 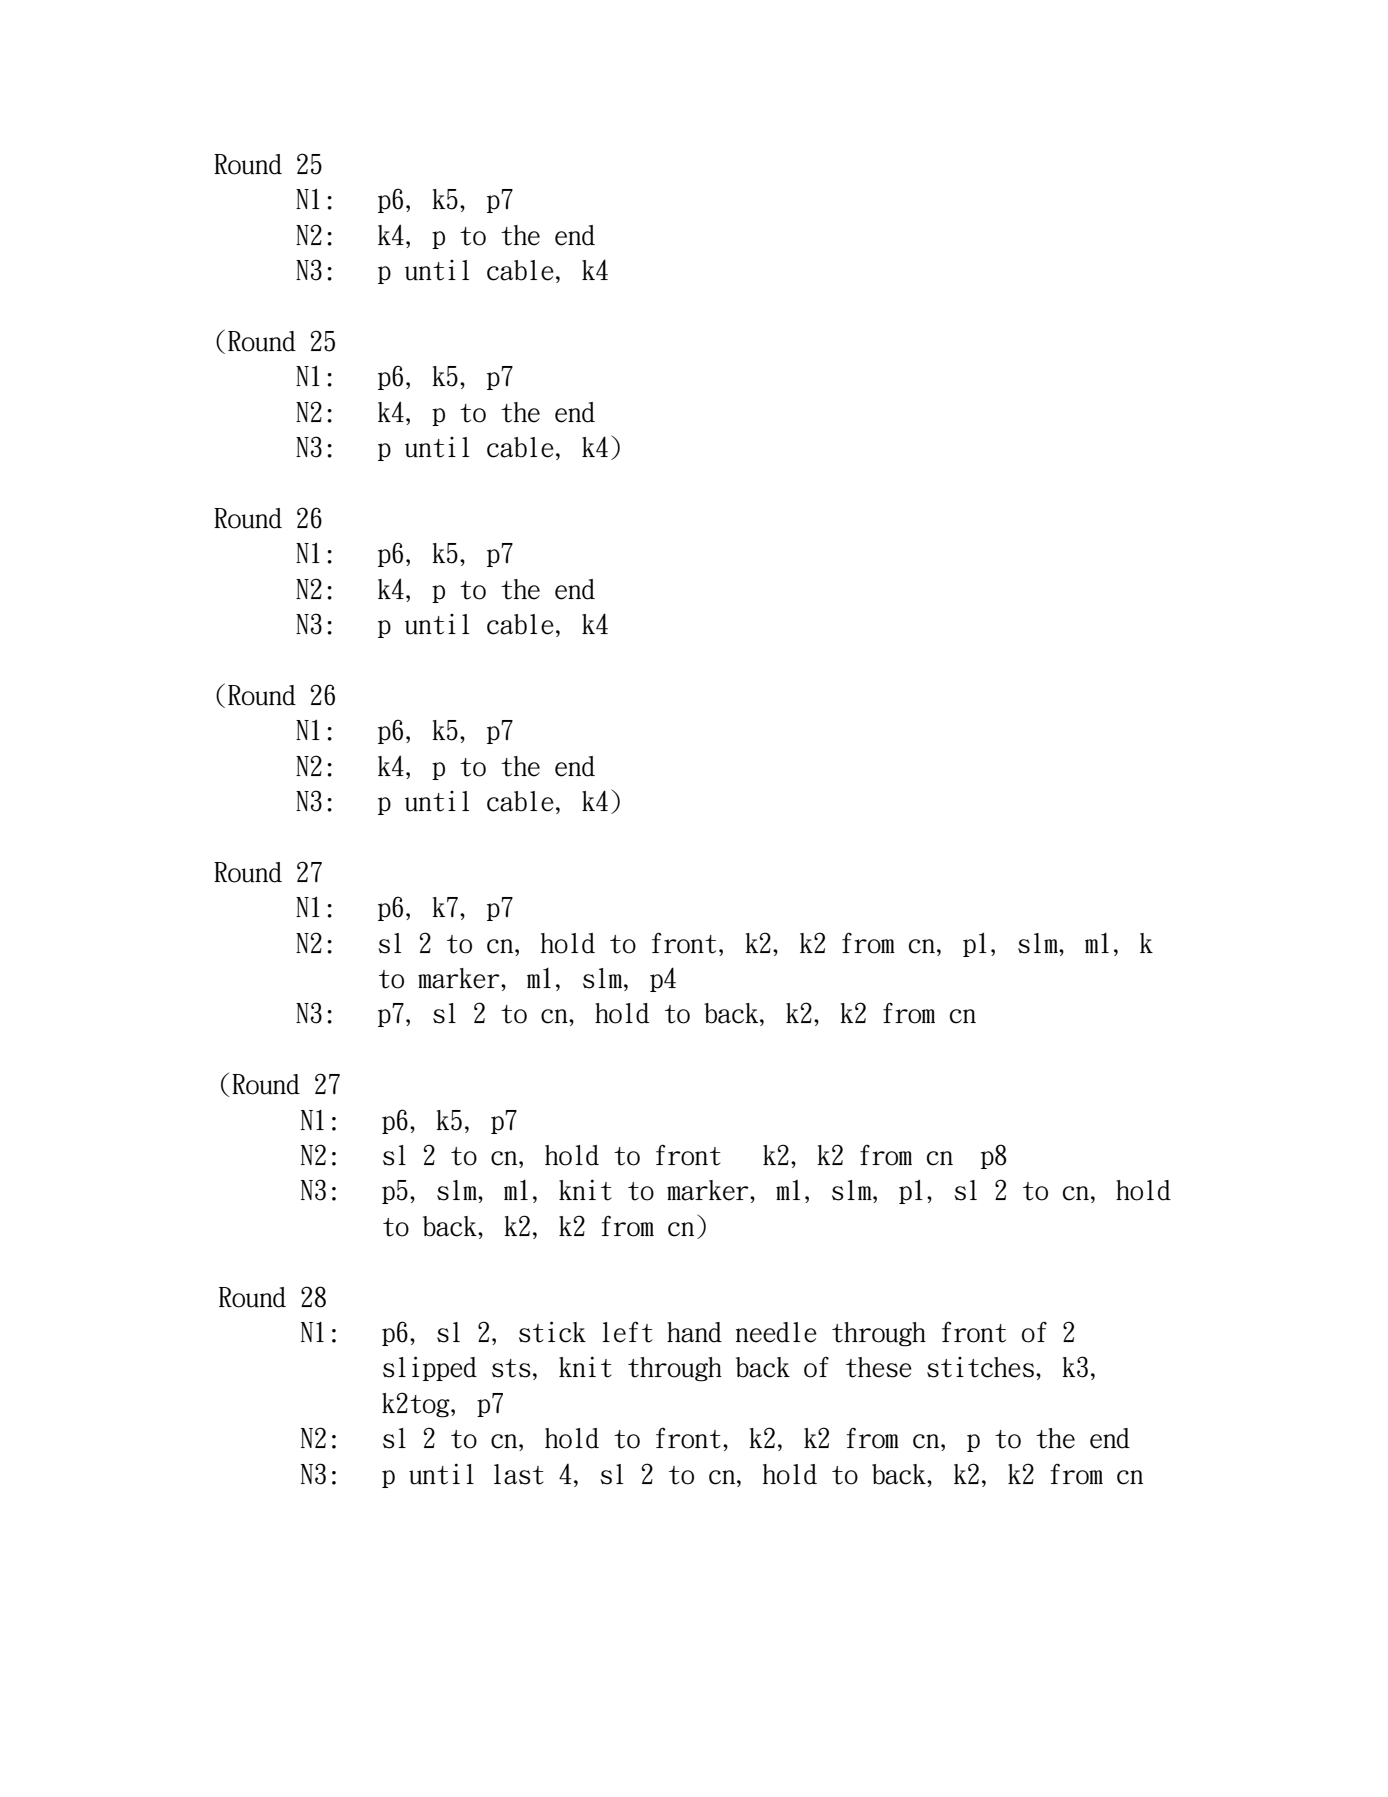 I want to click on stick, so click(x=552, y=1332).
